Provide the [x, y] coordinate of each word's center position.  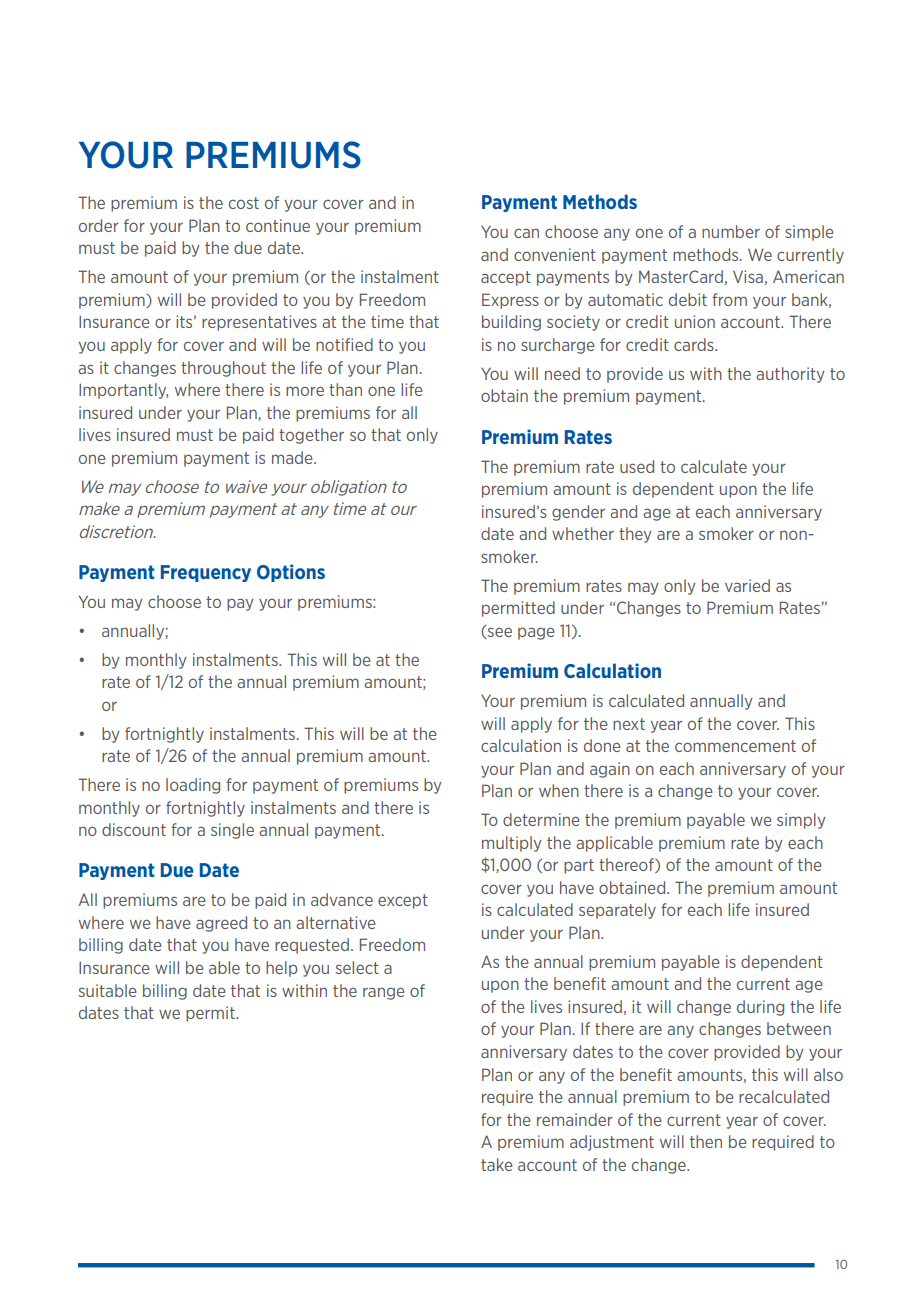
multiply [512, 844]
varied [747, 585]
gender [578, 513]
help [281, 969]
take [497, 1164]
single [232, 831]
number [731, 231]
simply [801, 821]
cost [244, 203]
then [706, 1141]
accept [506, 278]
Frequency [206, 573]
